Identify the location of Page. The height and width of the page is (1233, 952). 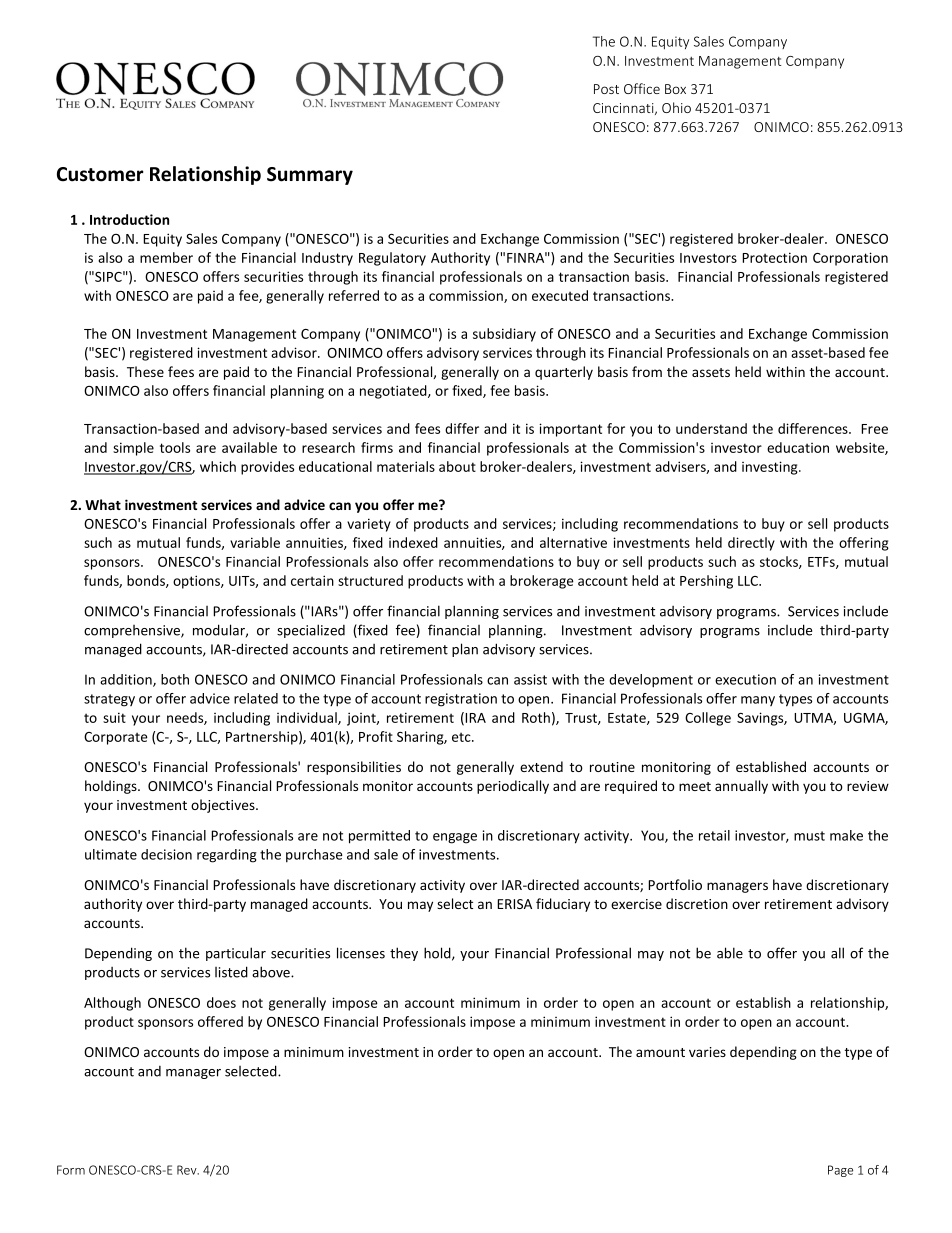
(840, 1171).
